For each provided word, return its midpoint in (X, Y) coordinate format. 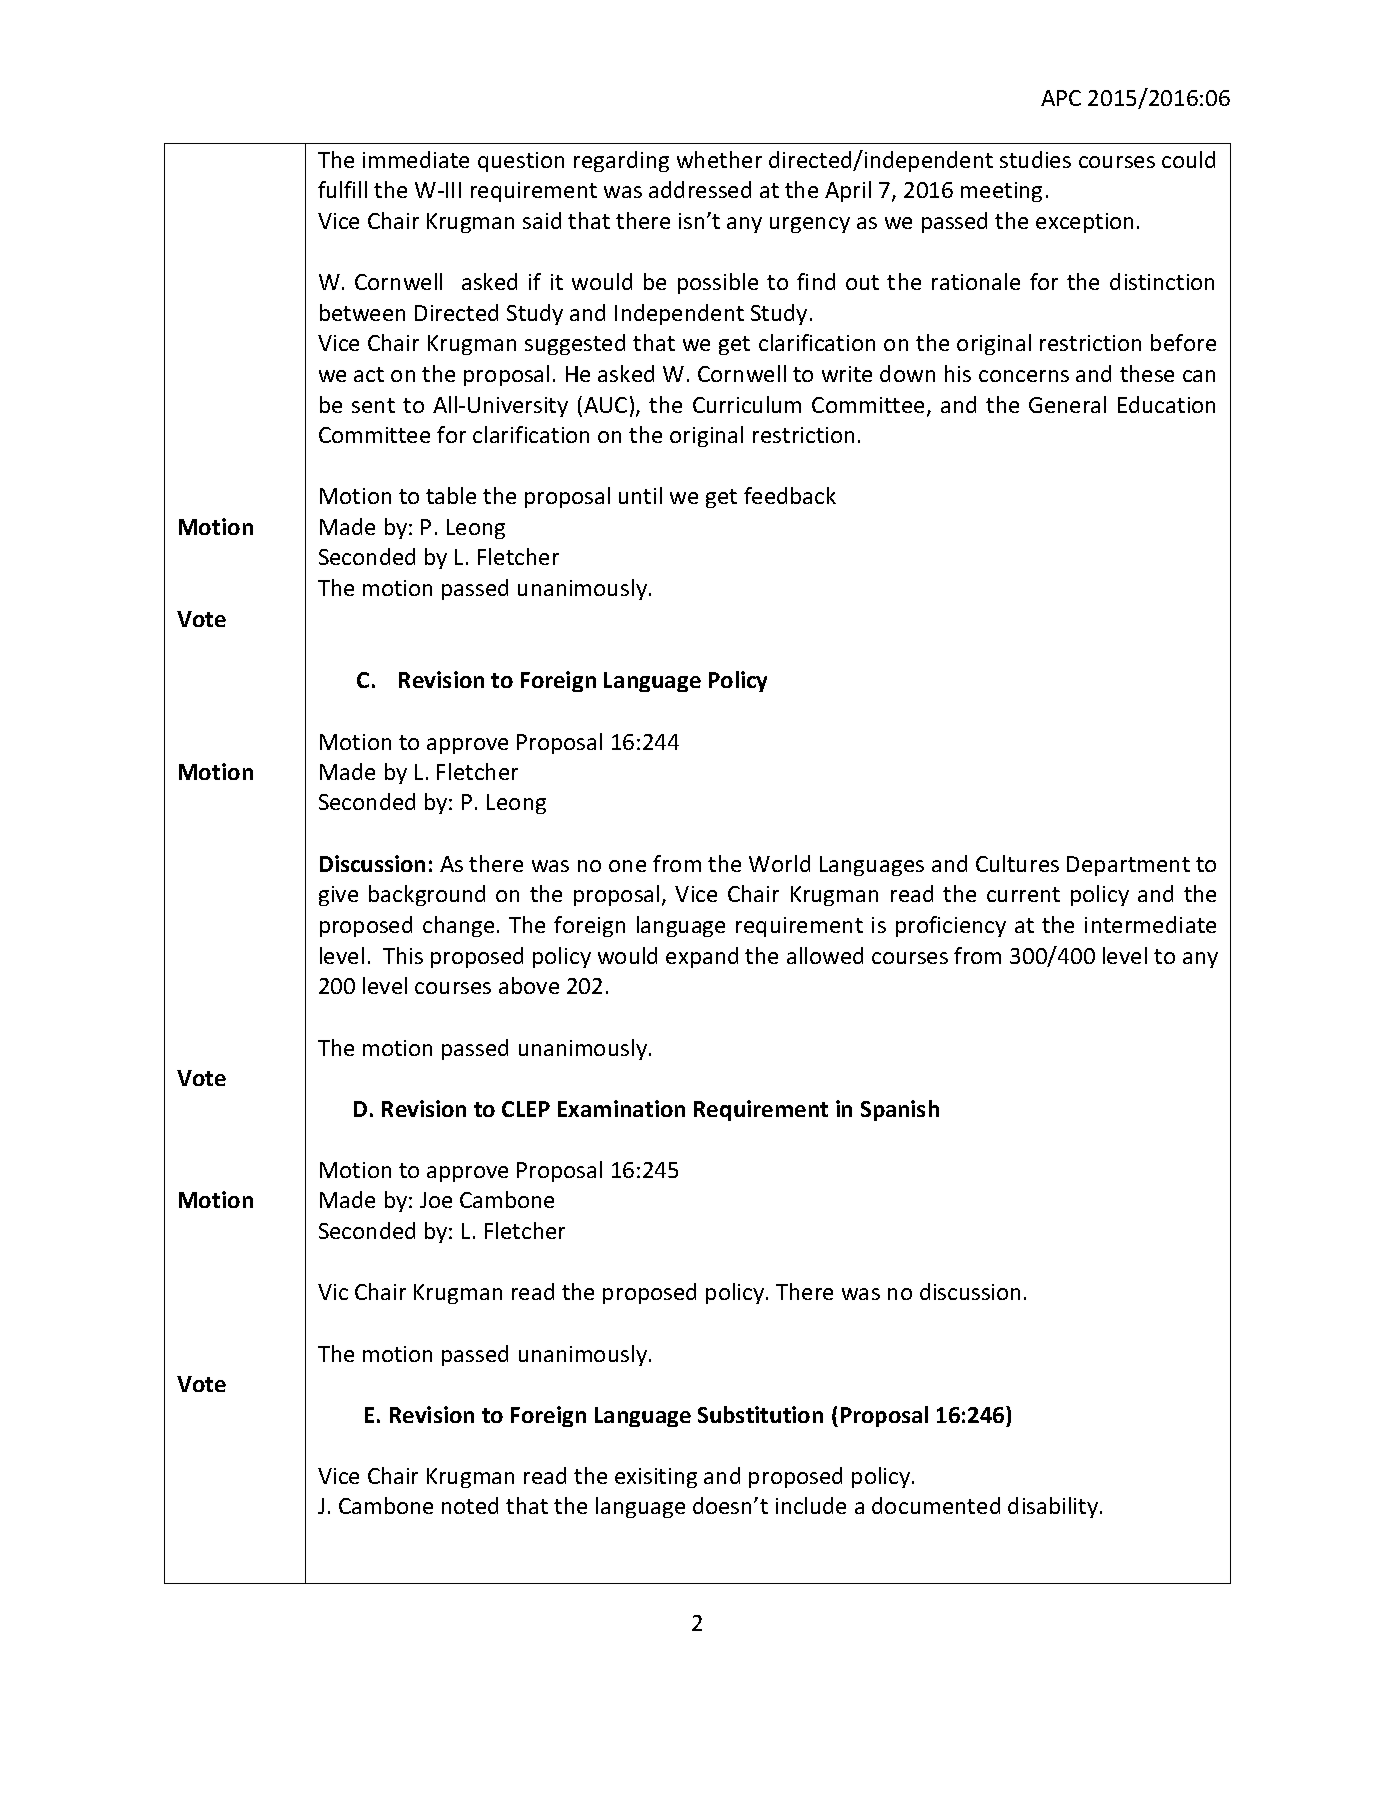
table (451, 495)
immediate (416, 159)
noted (470, 1505)
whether (719, 159)
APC (1061, 98)
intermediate (1150, 924)
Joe (436, 1200)
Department (1128, 866)
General (1067, 404)
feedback (790, 495)
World (779, 863)
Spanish (900, 1110)
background (427, 895)
